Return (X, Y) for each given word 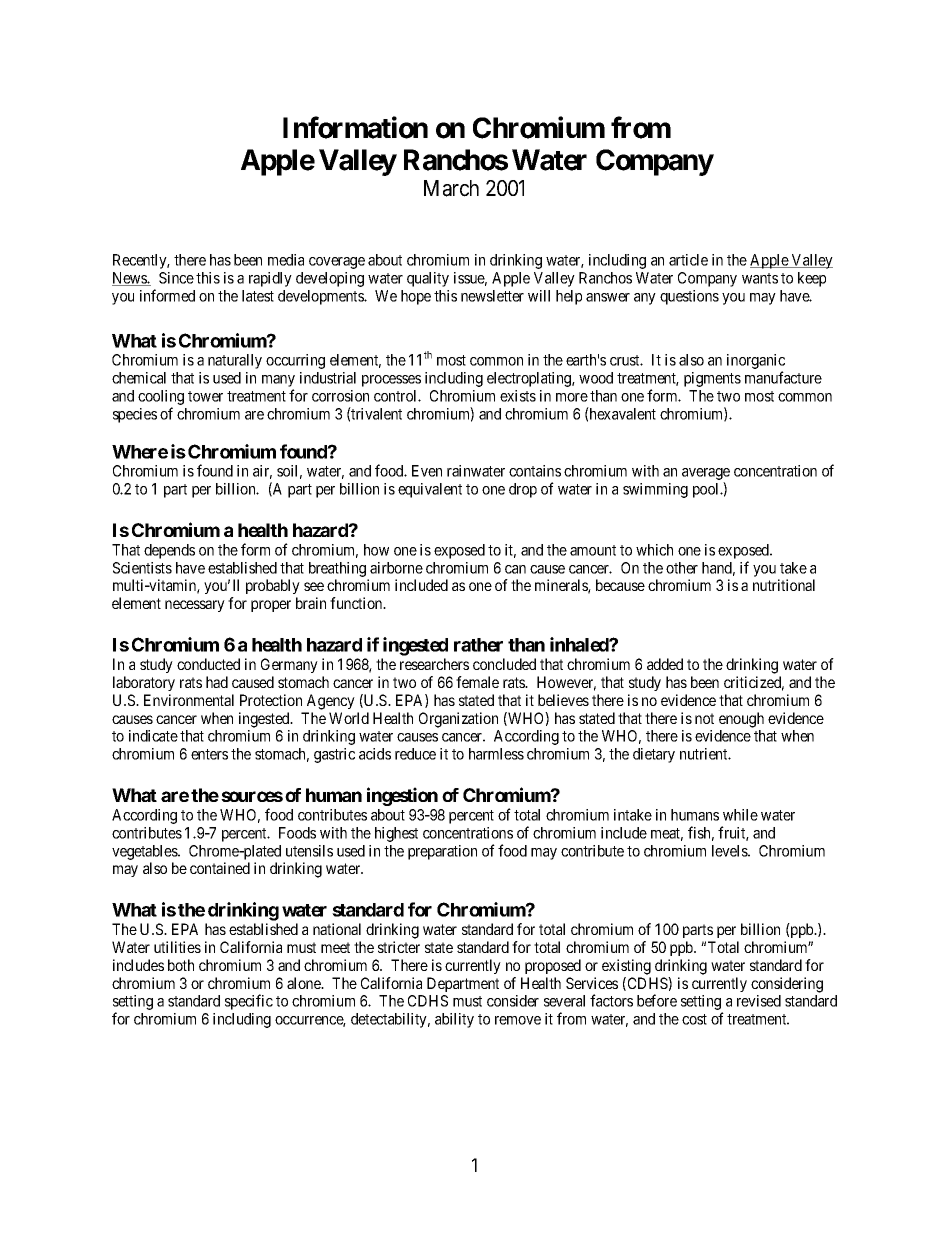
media (286, 260)
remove (518, 1020)
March (451, 188)
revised (759, 1001)
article (688, 260)
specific (249, 1002)
